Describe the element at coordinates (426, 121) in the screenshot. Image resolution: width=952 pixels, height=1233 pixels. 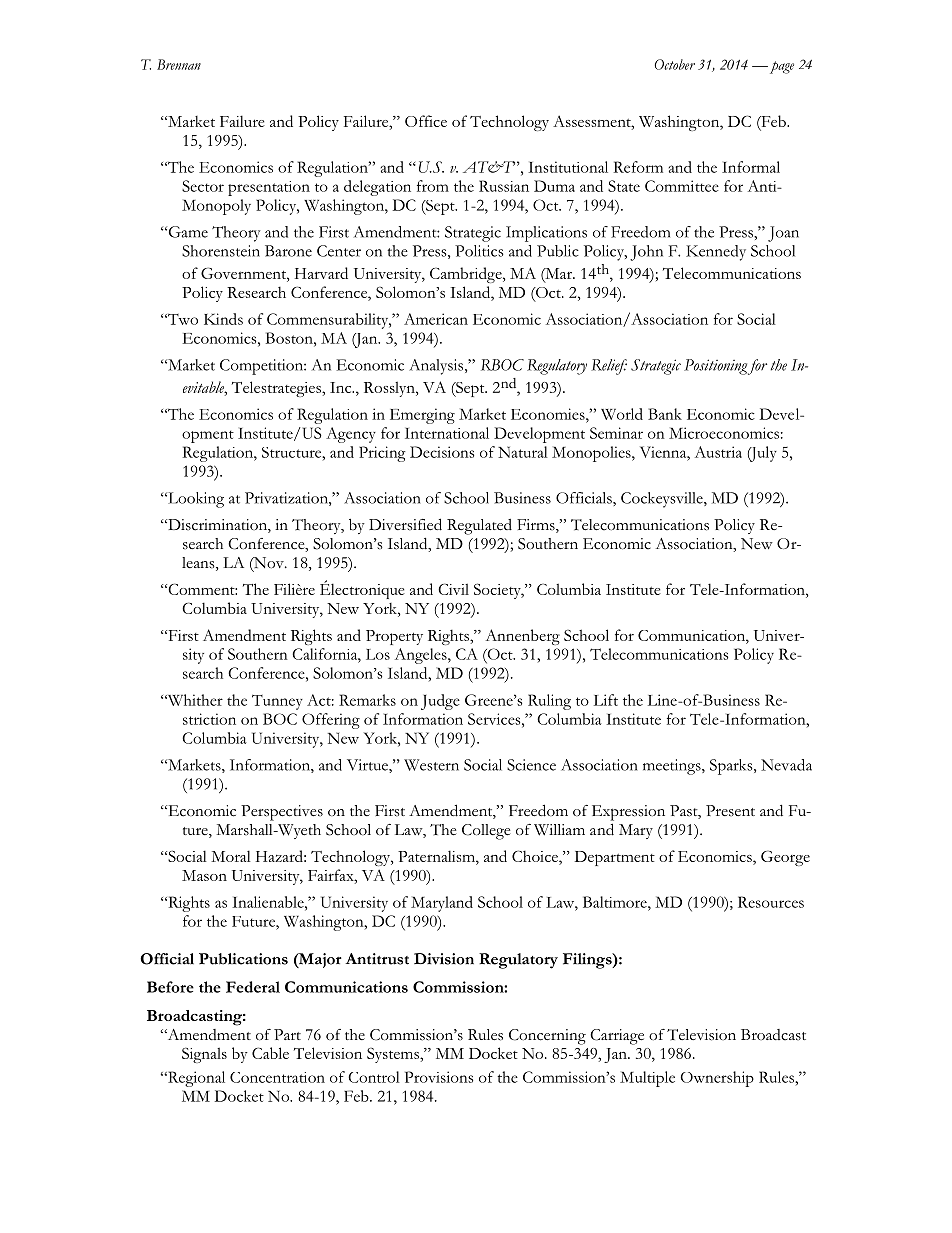
I see `Office` at that location.
